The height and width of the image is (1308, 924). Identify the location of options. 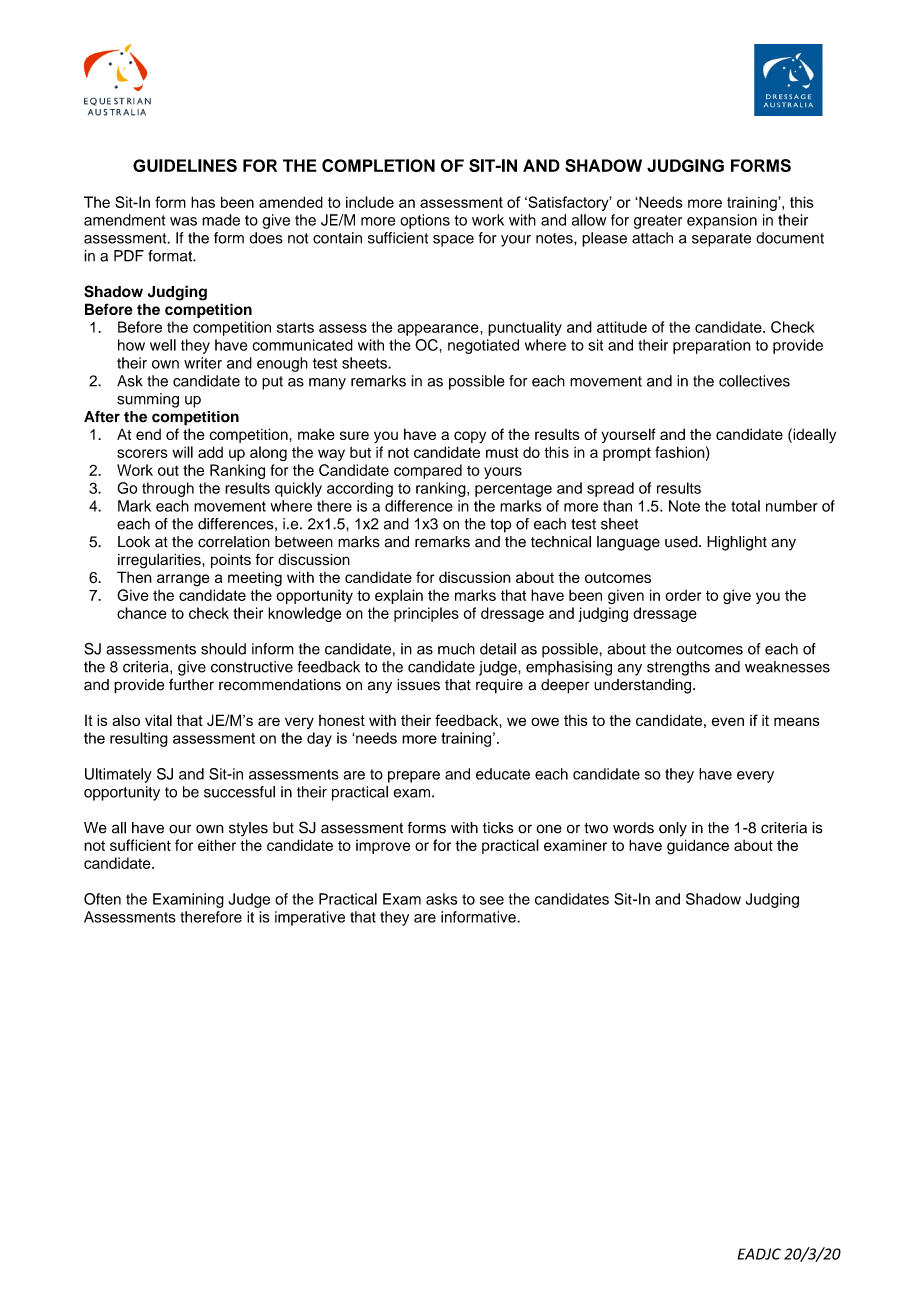
(425, 221).
